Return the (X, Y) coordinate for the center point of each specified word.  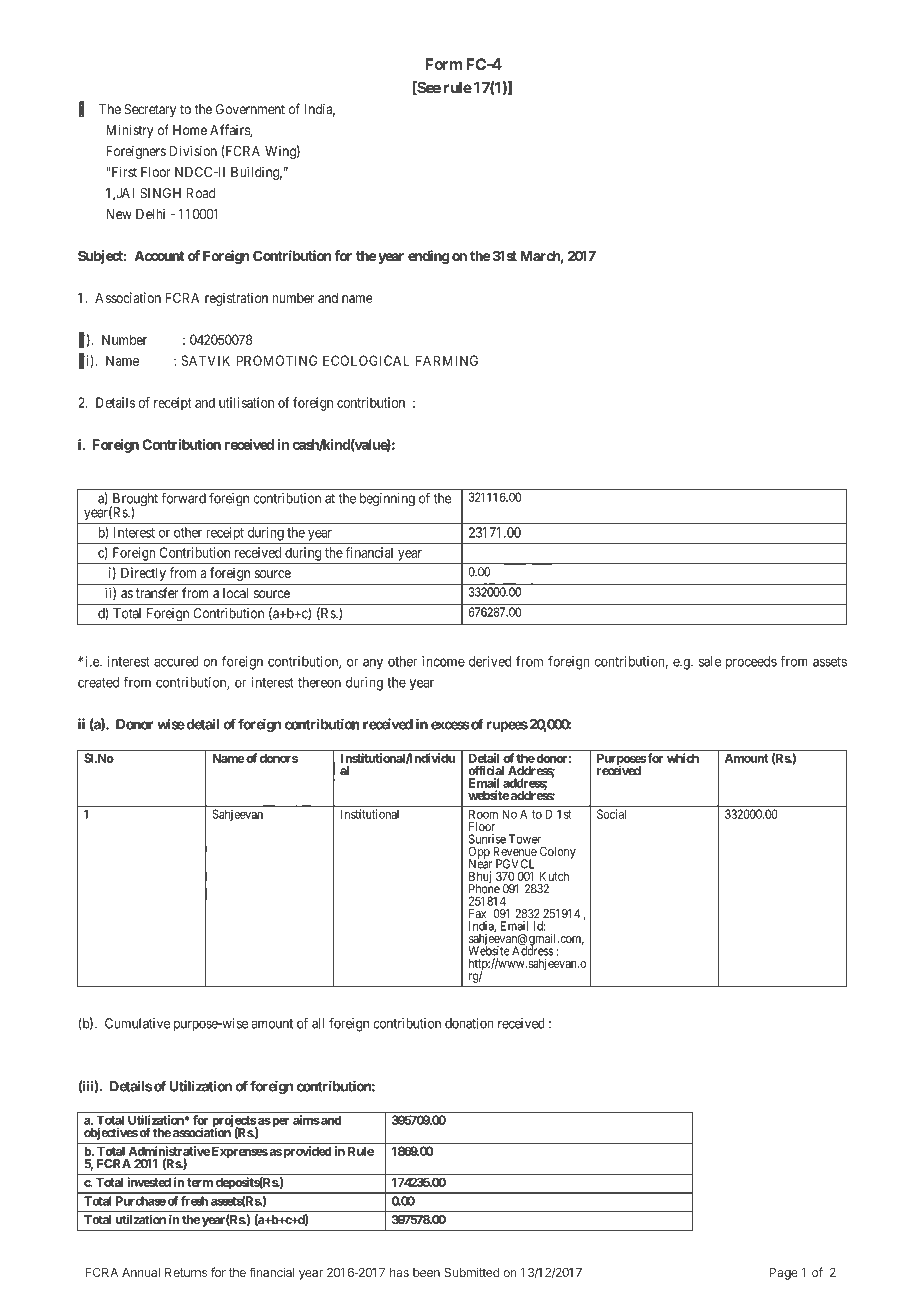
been (426, 1272)
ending (429, 257)
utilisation (246, 402)
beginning (387, 500)
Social (611, 814)
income (443, 661)
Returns (186, 1272)
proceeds (751, 663)
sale (710, 661)
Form (443, 64)
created (98, 682)
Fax (477, 913)
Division (193, 151)
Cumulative (137, 1023)
